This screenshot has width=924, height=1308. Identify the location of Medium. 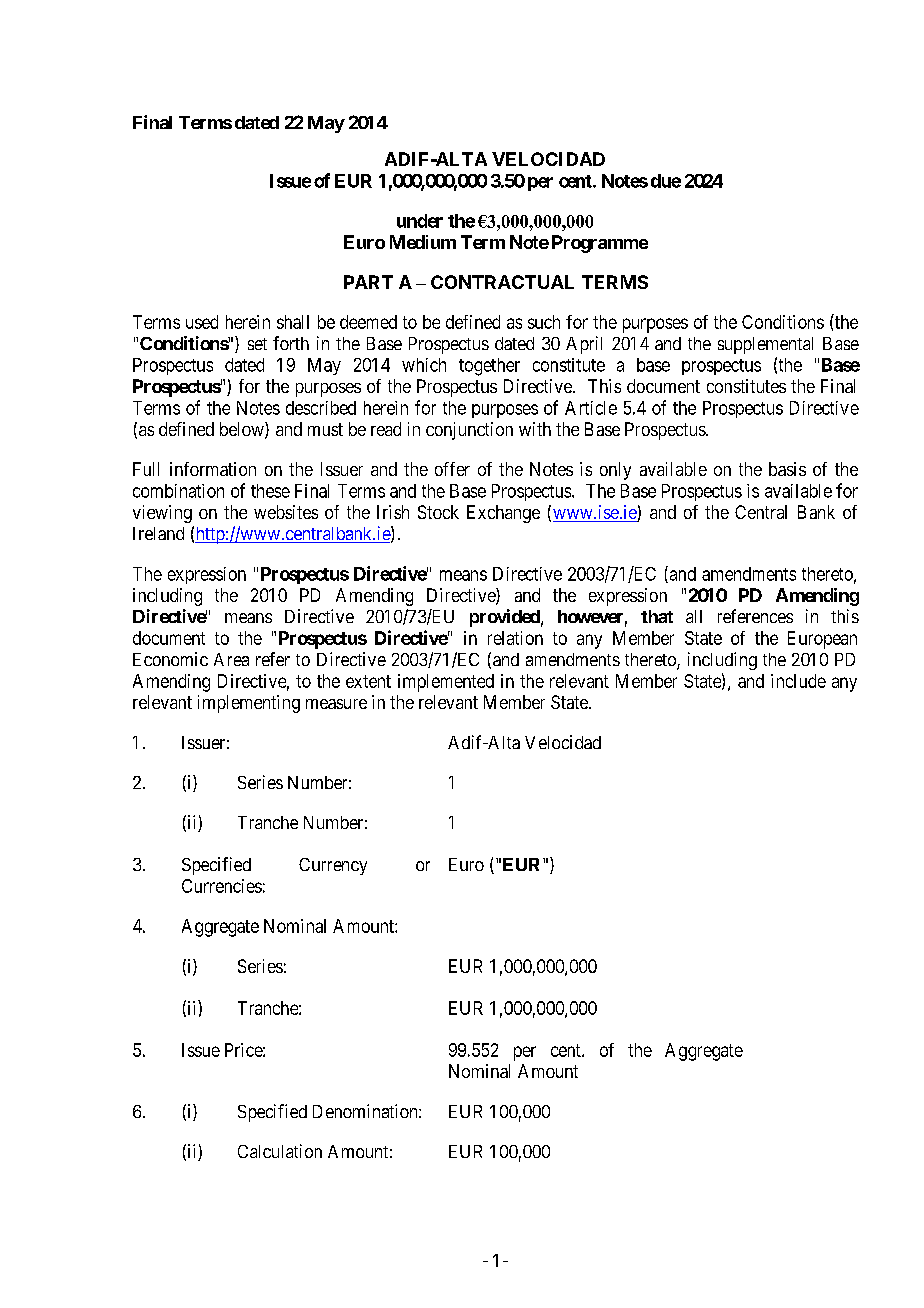
(423, 242).
